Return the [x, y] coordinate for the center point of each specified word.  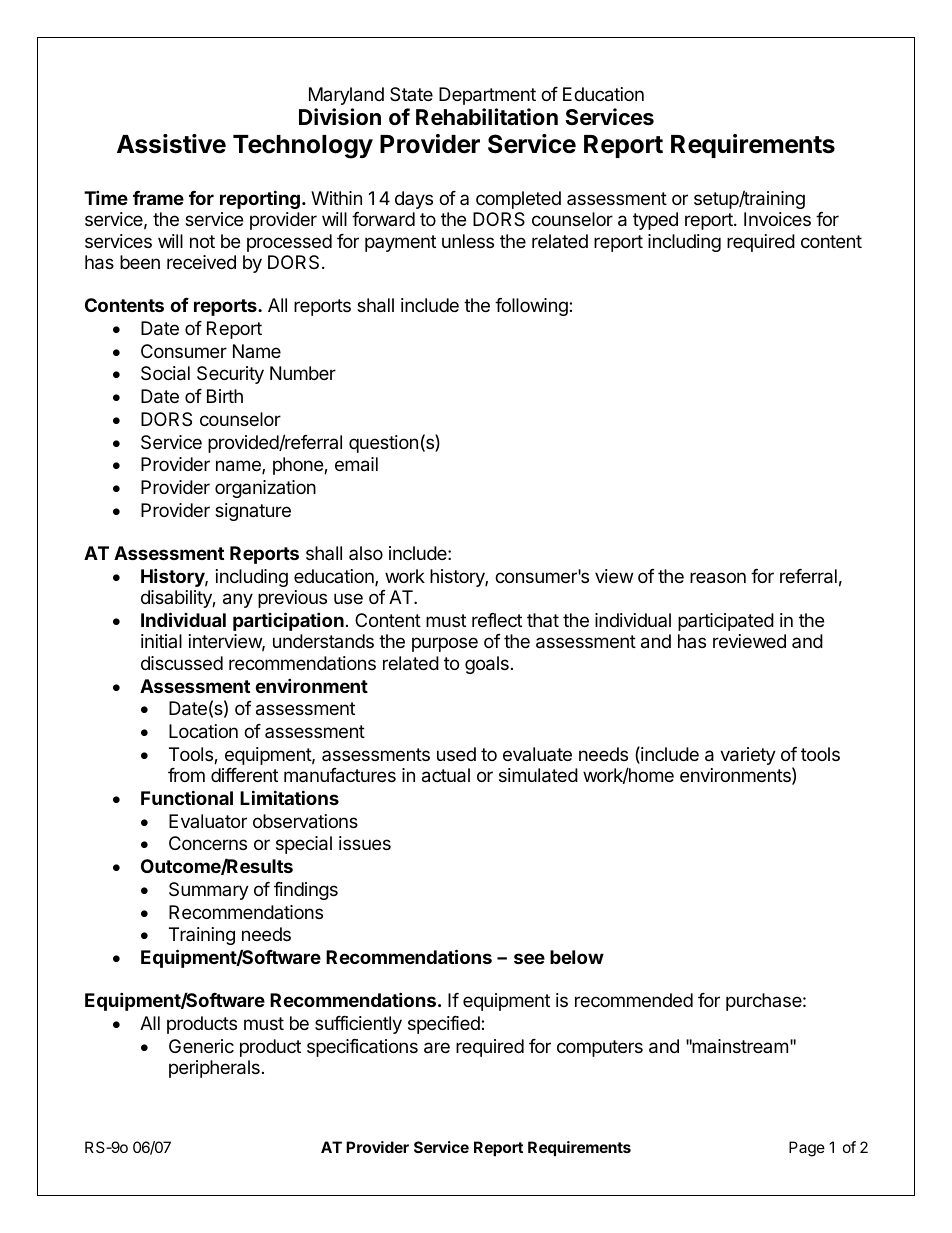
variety [748, 756]
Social [165, 373]
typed [655, 221]
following [532, 307]
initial [161, 641]
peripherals [214, 1069]
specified [445, 1025]
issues [365, 843]
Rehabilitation [487, 117]
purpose [445, 644]
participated [726, 622]
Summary [209, 891]
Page [807, 1149]
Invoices [777, 219]
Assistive [171, 144]
